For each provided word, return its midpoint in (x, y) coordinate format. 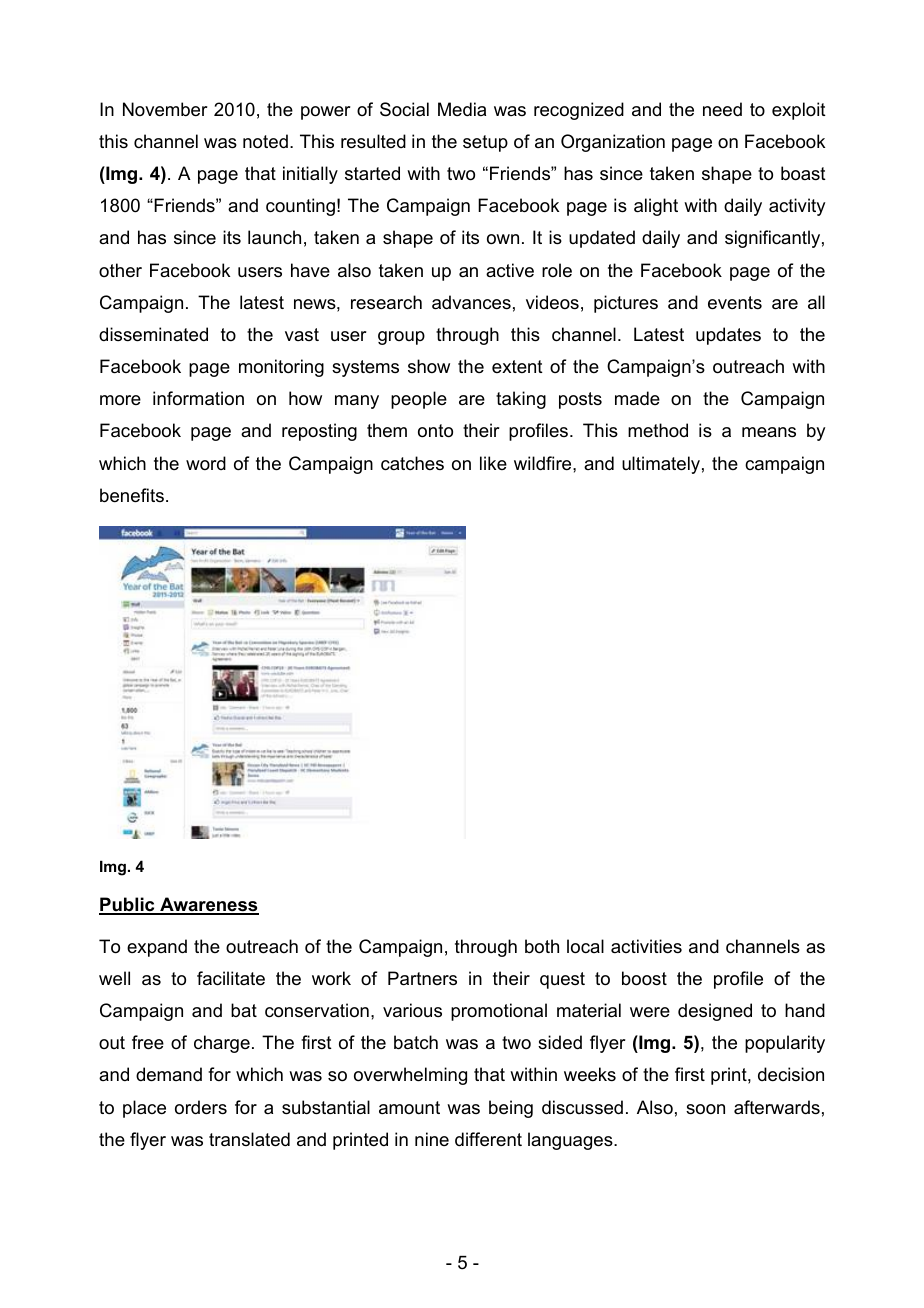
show (429, 366)
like (493, 463)
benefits (132, 495)
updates (728, 336)
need (722, 109)
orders (201, 1107)
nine (432, 1139)
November (165, 109)
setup (485, 143)
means (769, 432)
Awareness (208, 905)
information (198, 398)
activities (646, 946)
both (542, 946)
